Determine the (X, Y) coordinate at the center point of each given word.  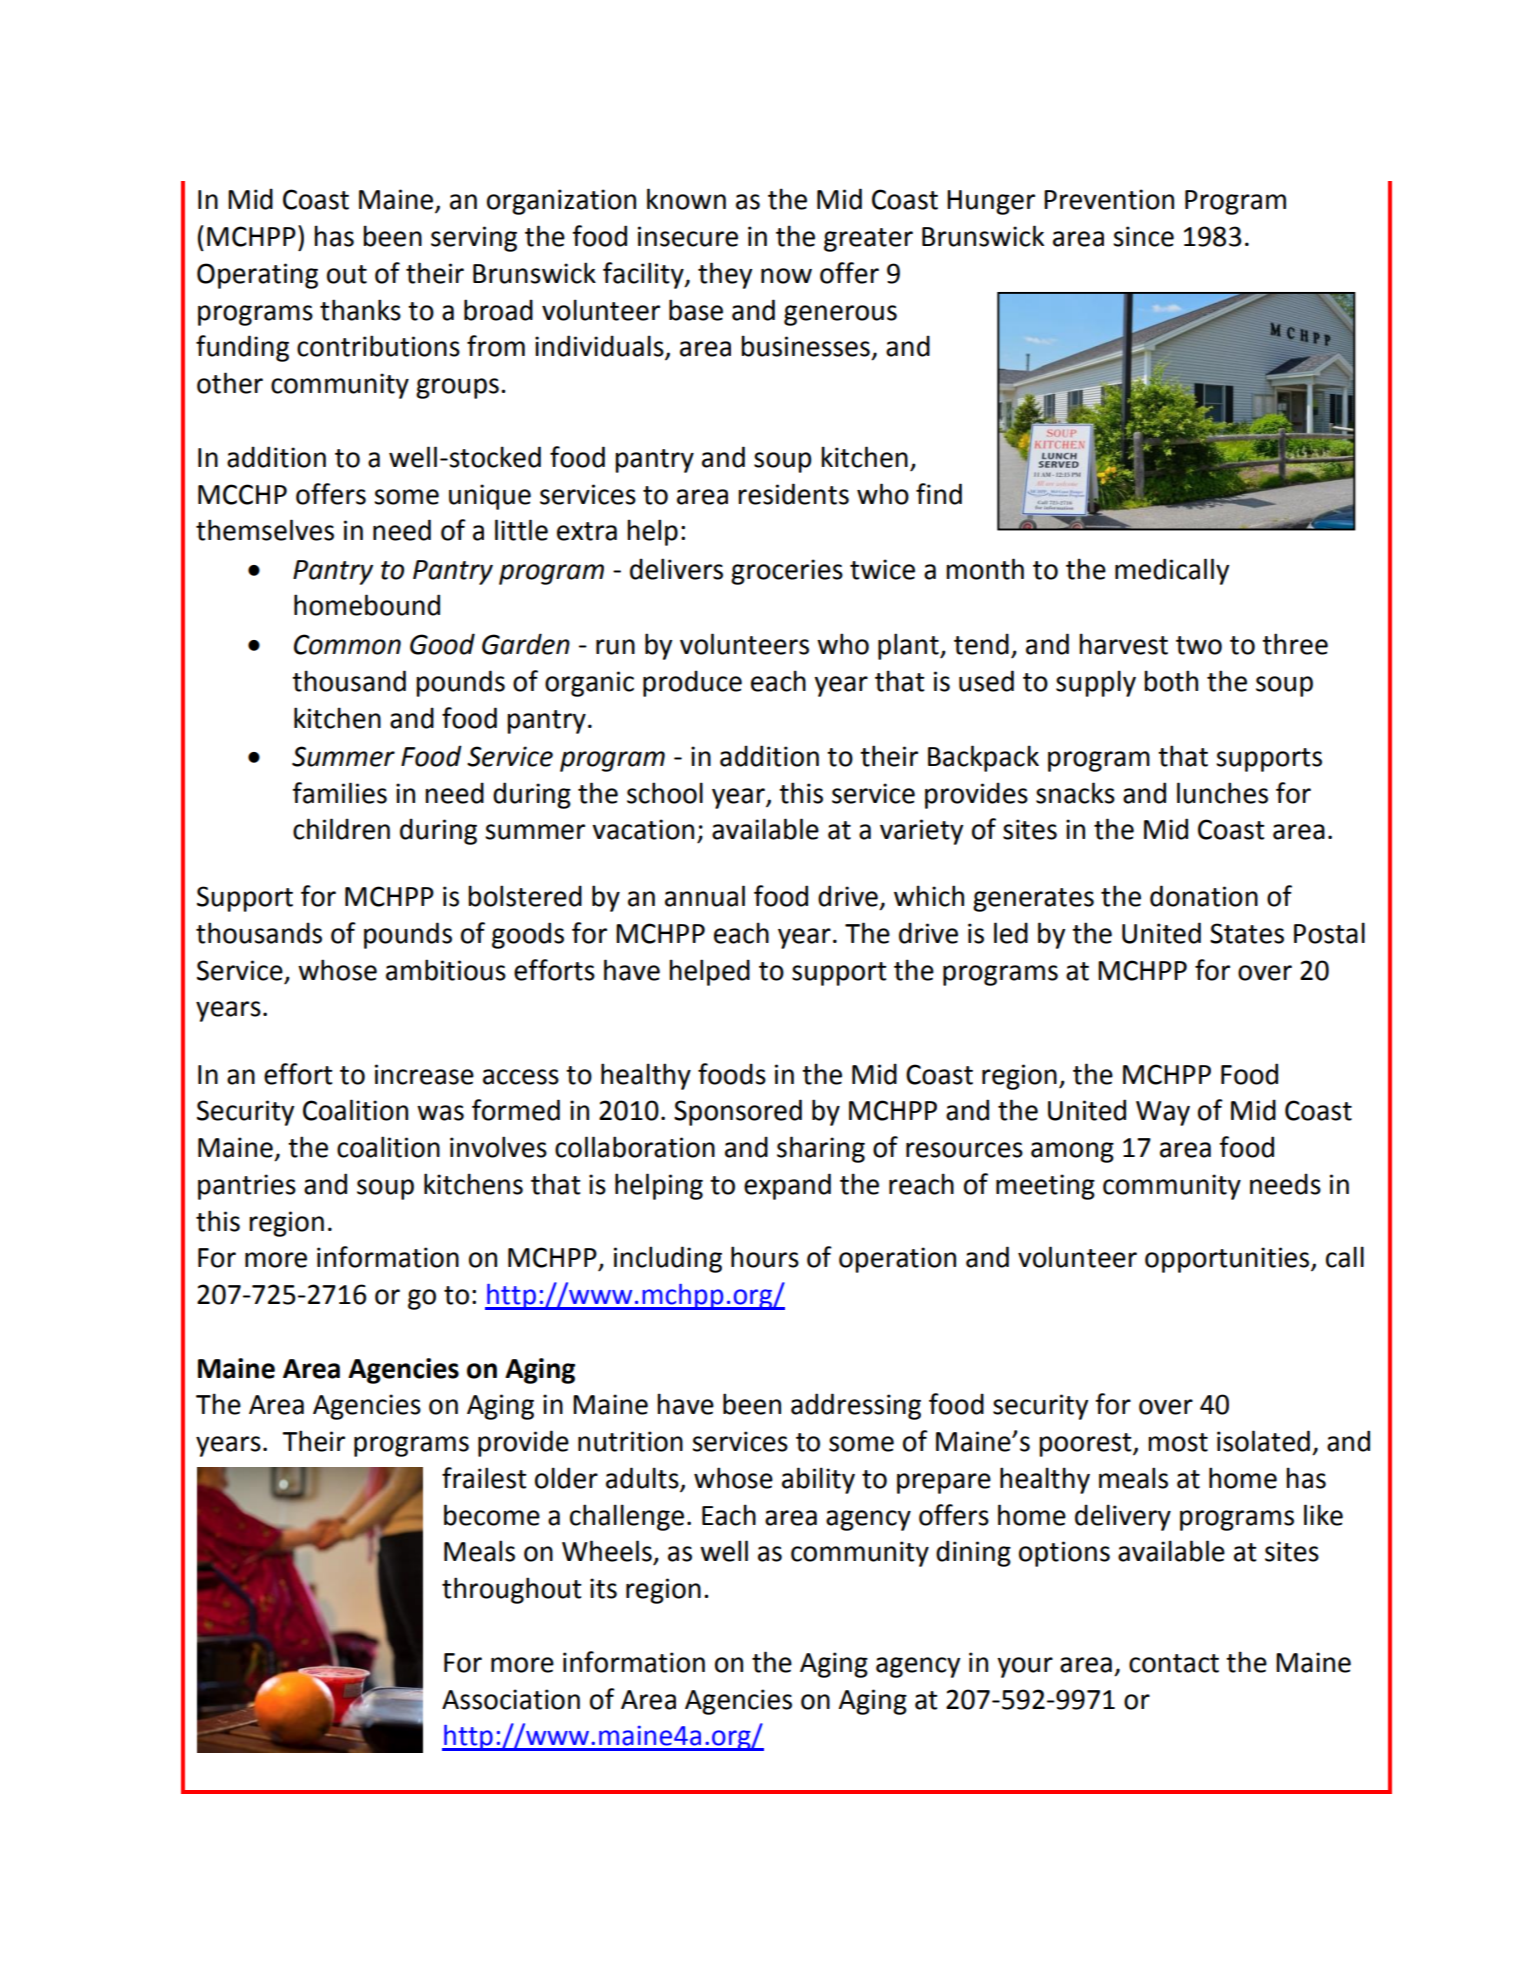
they (725, 275)
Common (347, 644)
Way (1163, 1113)
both (1171, 681)
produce (692, 683)
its (603, 1588)
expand (787, 1186)
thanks (360, 310)
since (1143, 236)
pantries (247, 1187)
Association (511, 1699)
